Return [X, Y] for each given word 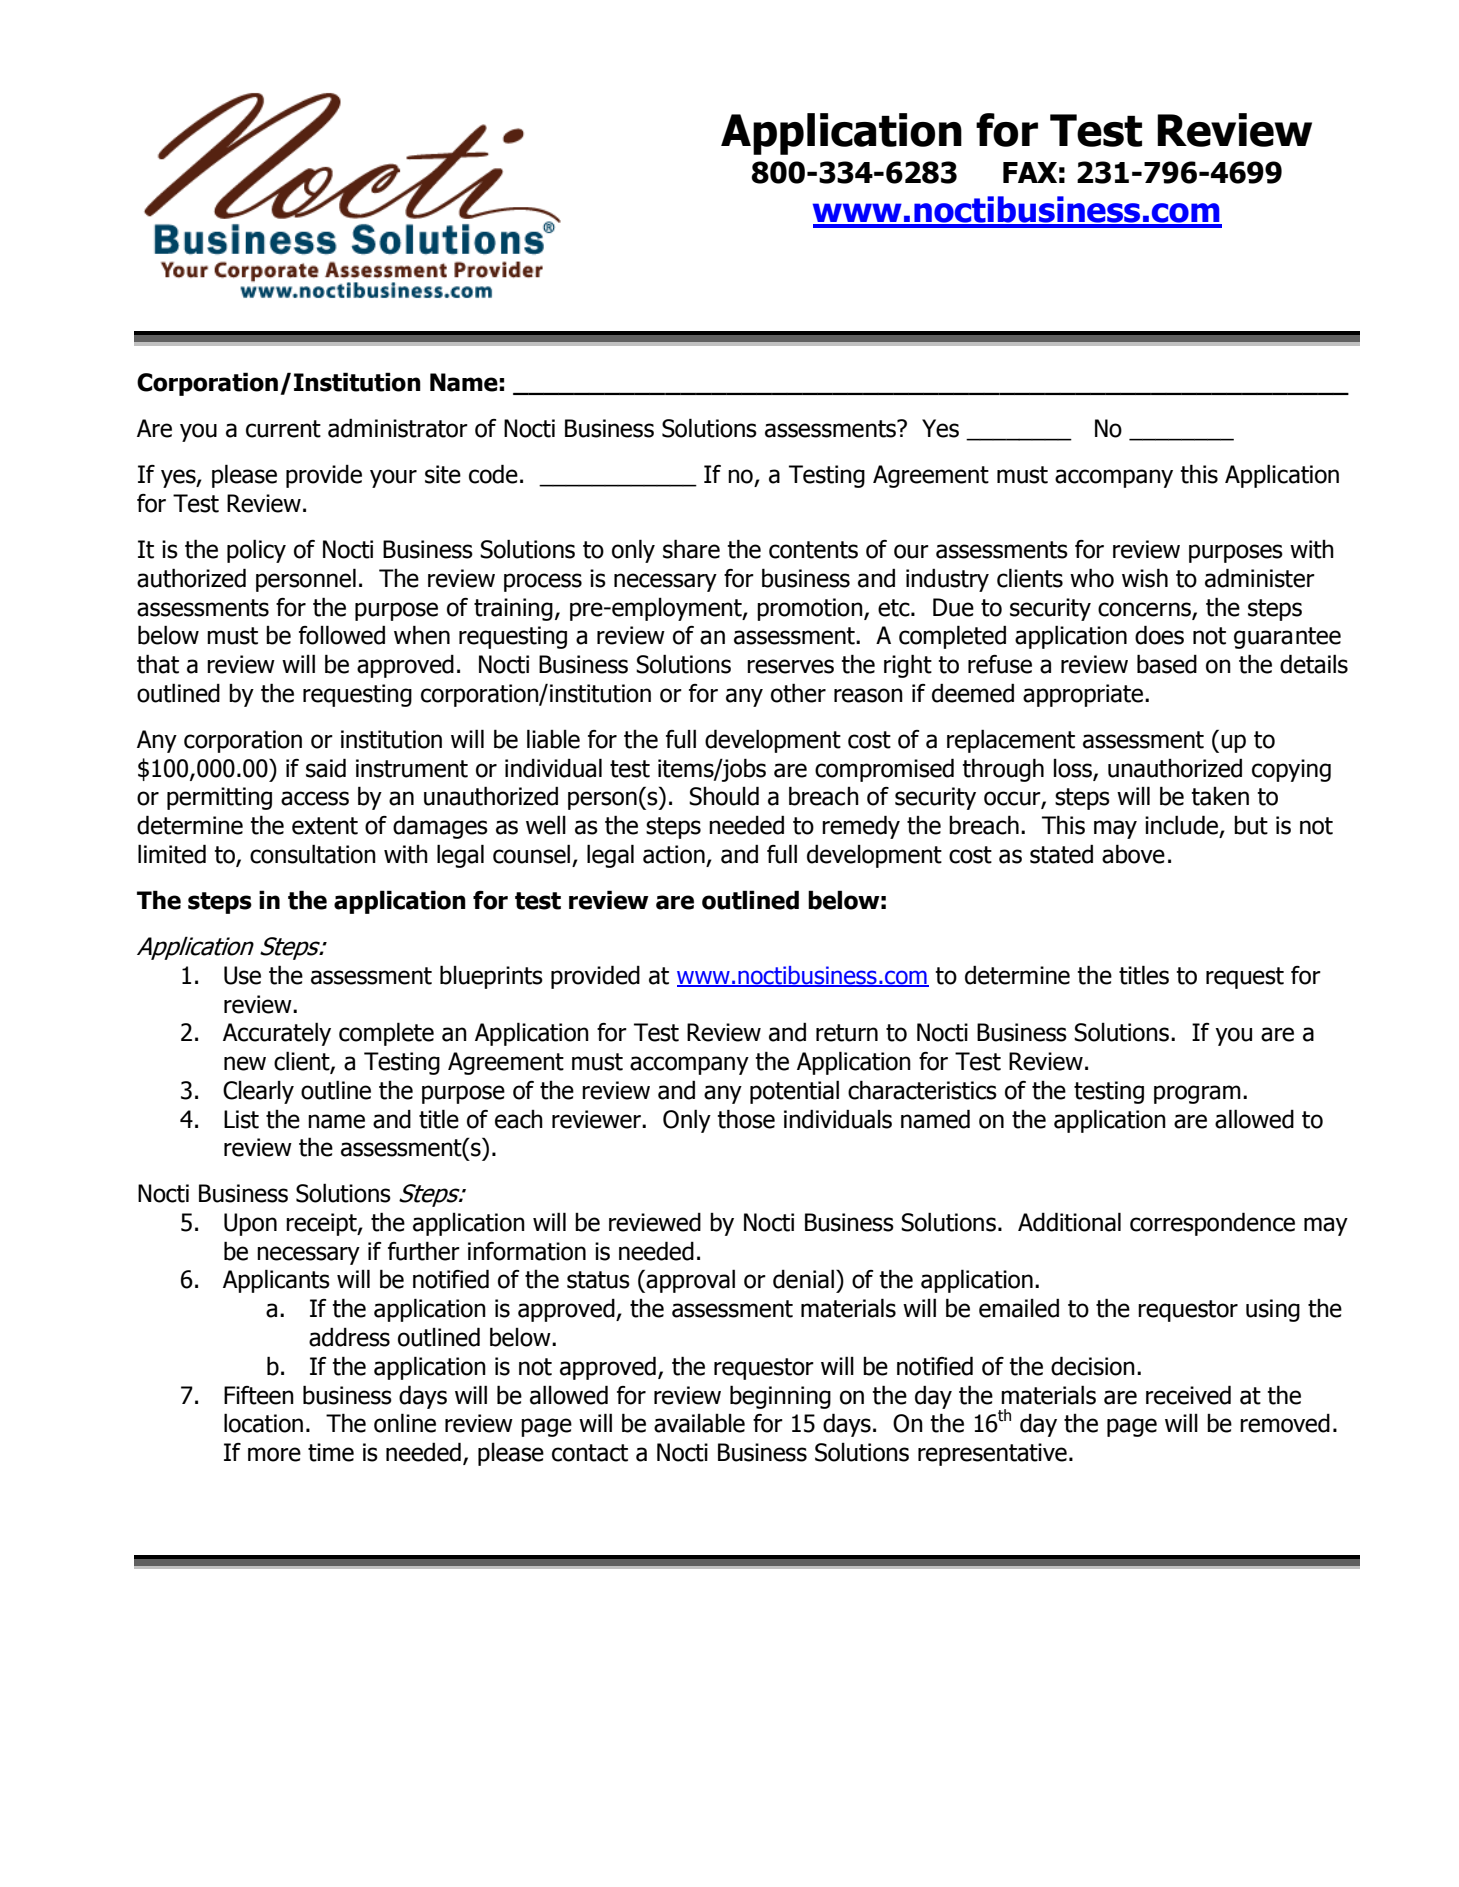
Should [724, 796]
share [691, 549]
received [1188, 1395]
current [283, 429]
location [263, 1423]
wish [1145, 578]
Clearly [258, 1092]
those [746, 1119]
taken [1220, 796]
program [1197, 1094]
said [326, 768]
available [699, 1423]
